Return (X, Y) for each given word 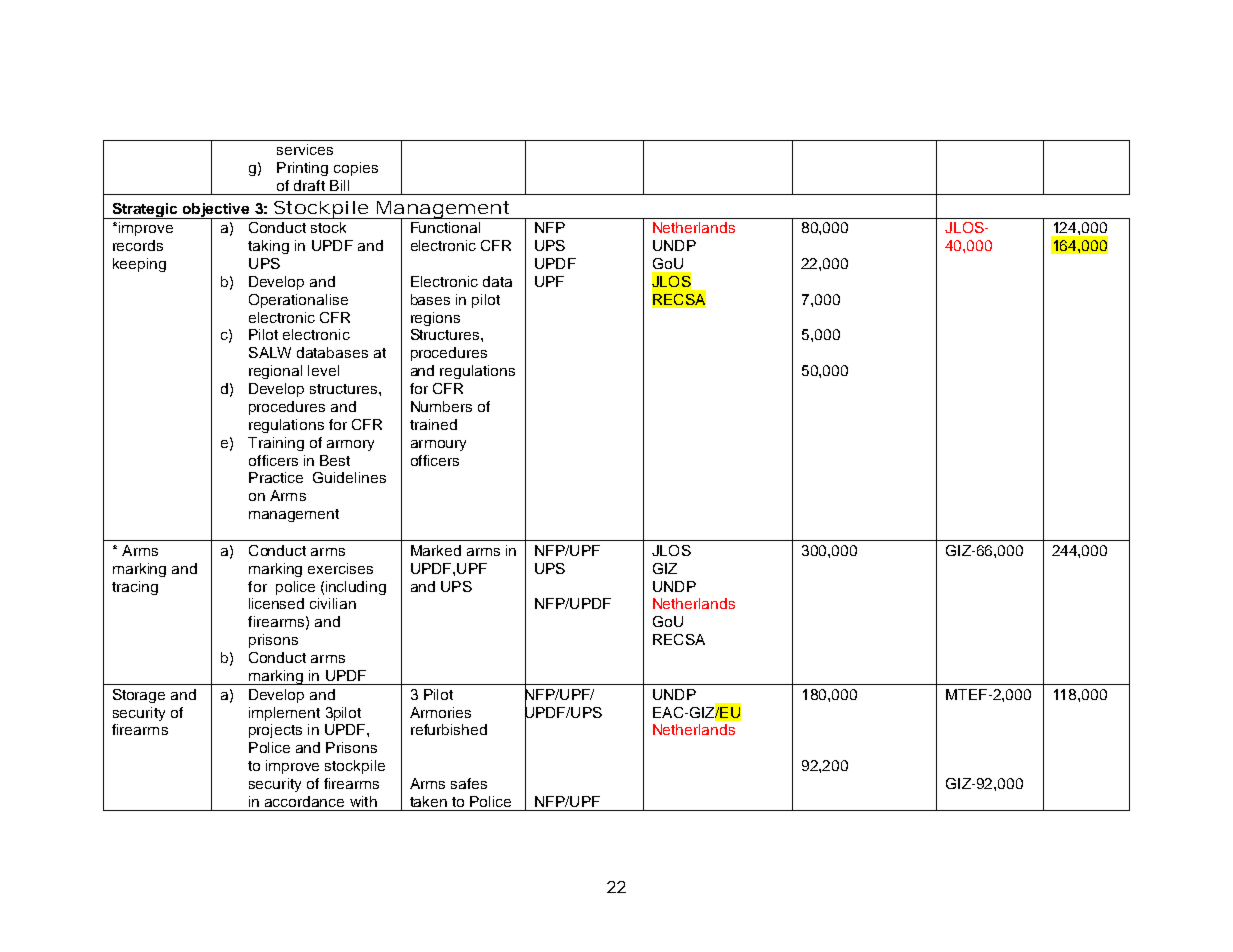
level (323, 370)
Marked (436, 550)
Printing (302, 169)
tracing (135, 588)
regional (275, 372)
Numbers (441, 406)
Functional (445, 227)
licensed (276, 603)
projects (275, 731)
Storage (139, 696)
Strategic (145, 211)
